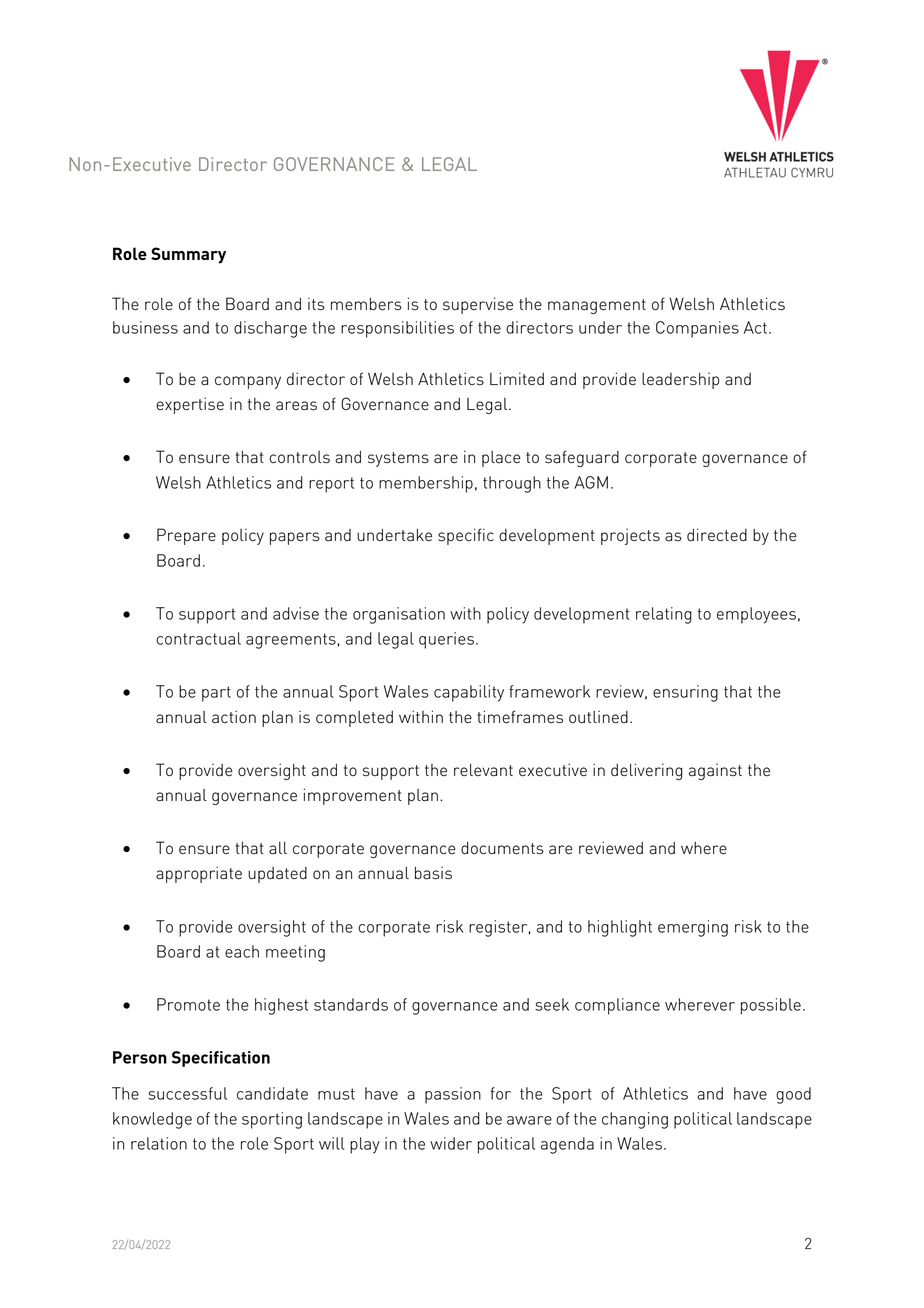  What do you see at coordinates (188, 255) in the screenshot?
I see `Summary` at bounding box center [188, 255].
